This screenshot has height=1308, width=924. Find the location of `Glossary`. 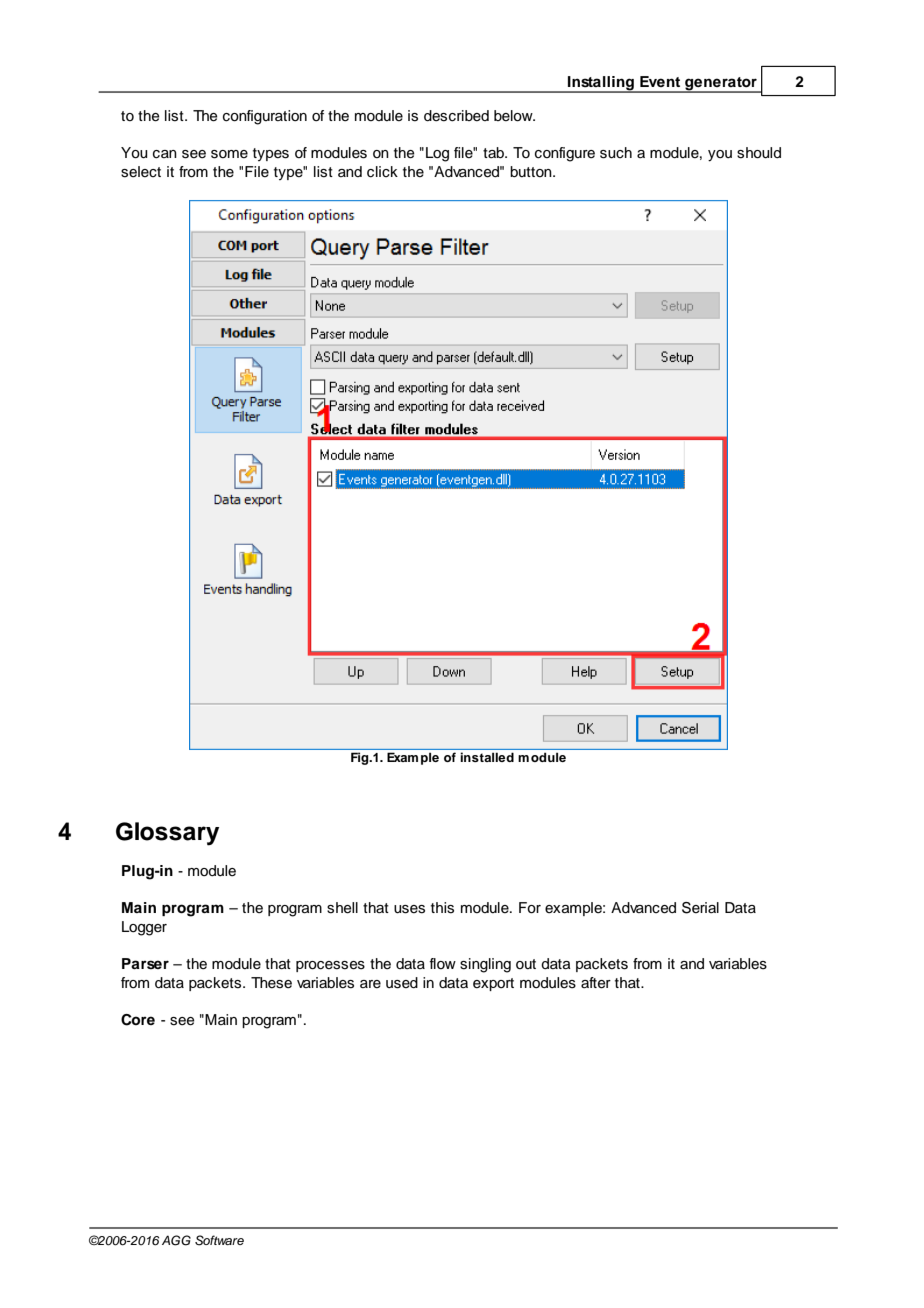

Glossary is located at coordinates (167, 834).
